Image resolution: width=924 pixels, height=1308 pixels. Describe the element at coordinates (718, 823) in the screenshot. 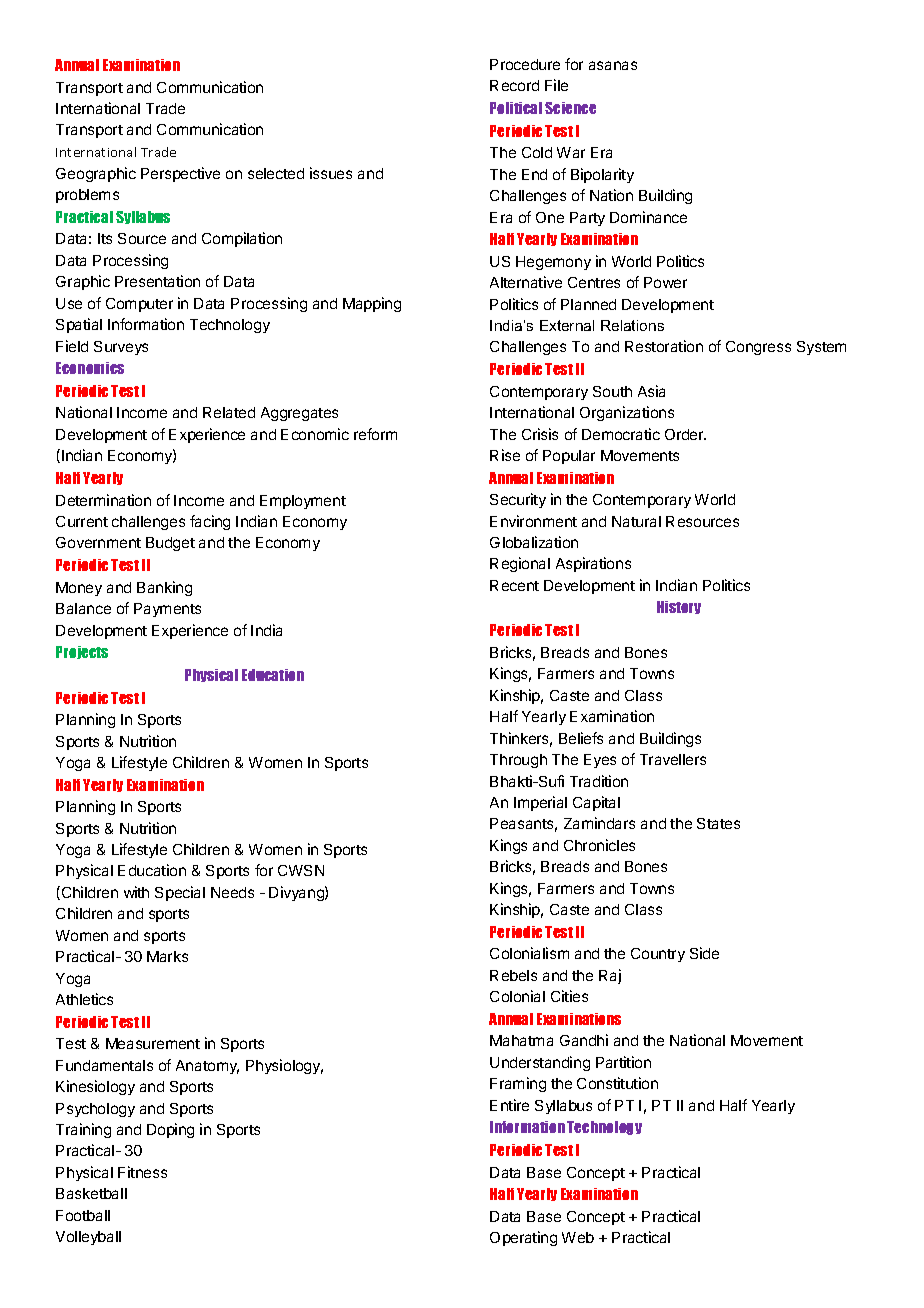

I see `States` at that location.
